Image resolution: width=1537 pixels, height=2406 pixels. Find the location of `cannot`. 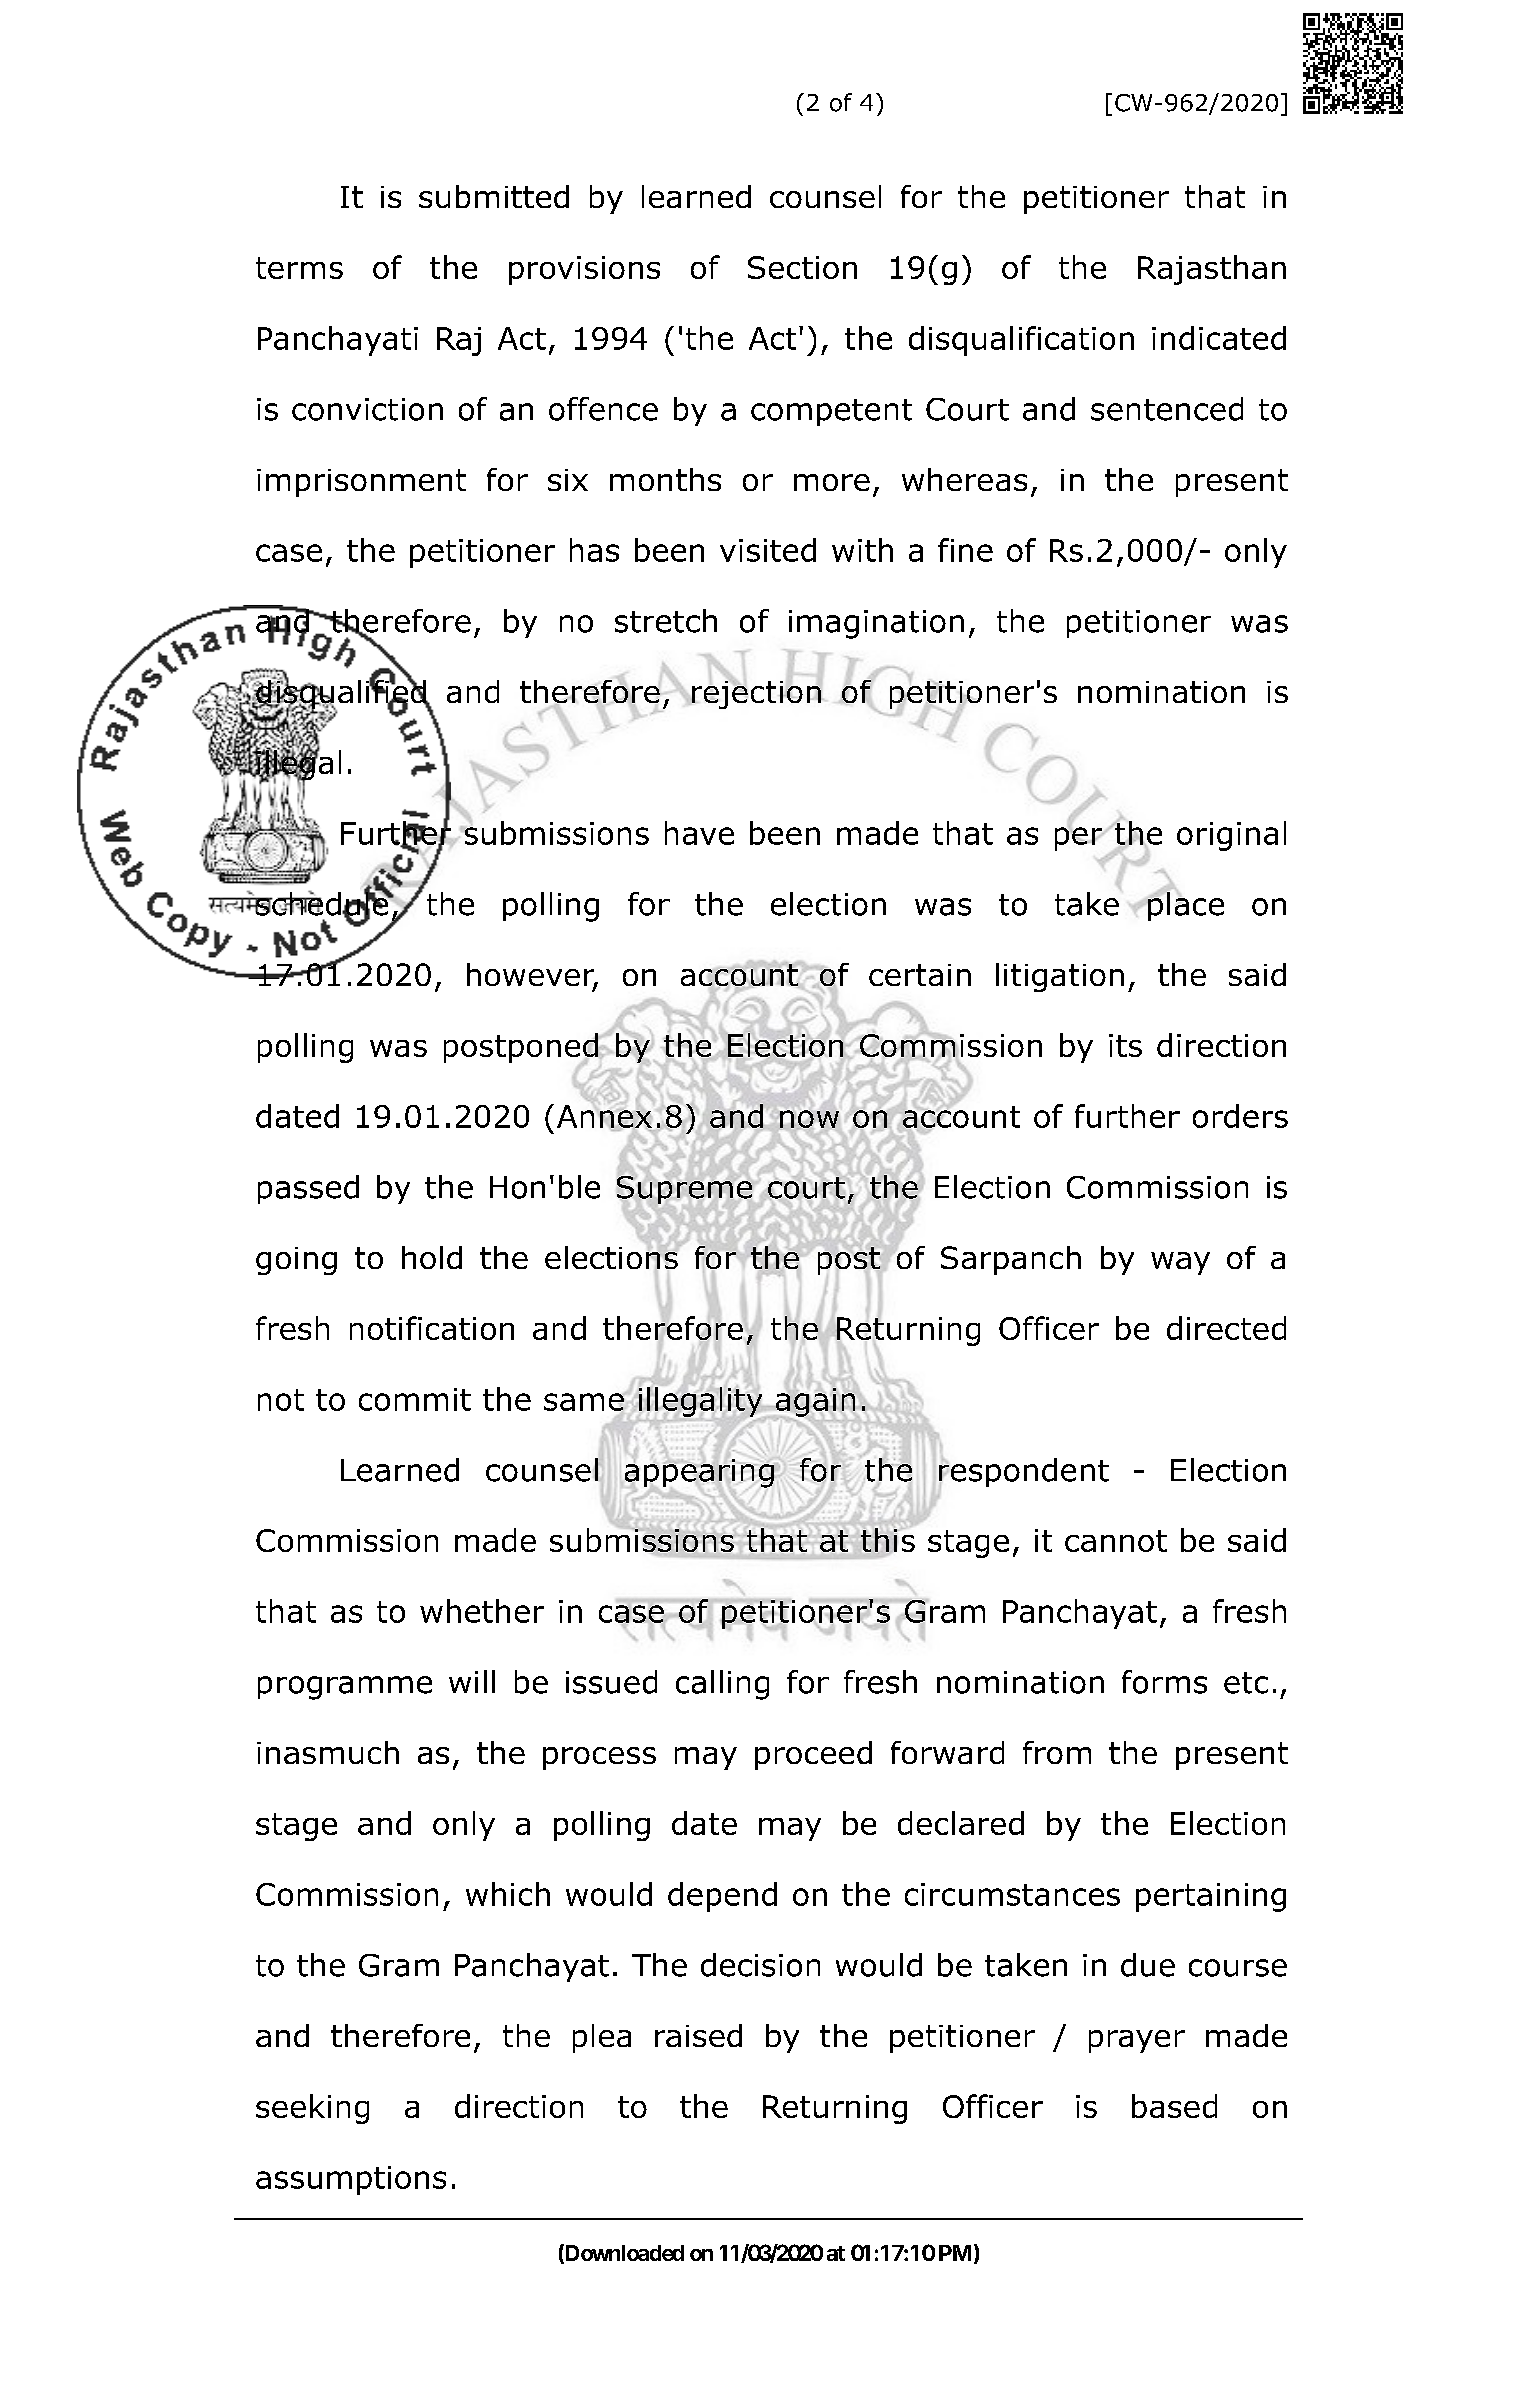

cannot is located at coordinates (1116, 1541).
